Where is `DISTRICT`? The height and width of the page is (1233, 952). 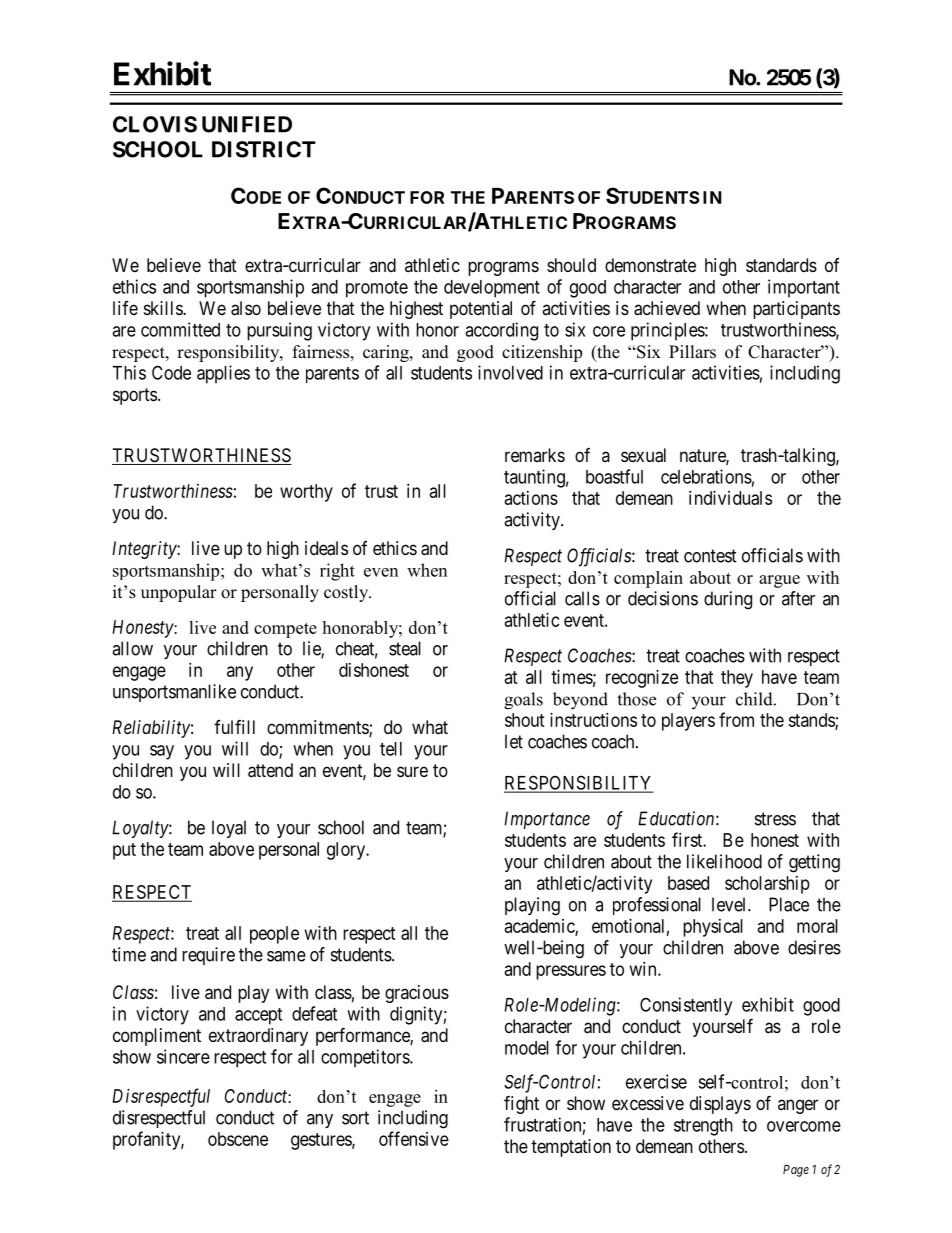
DISTRICT is located at coordinates (264, 149).
